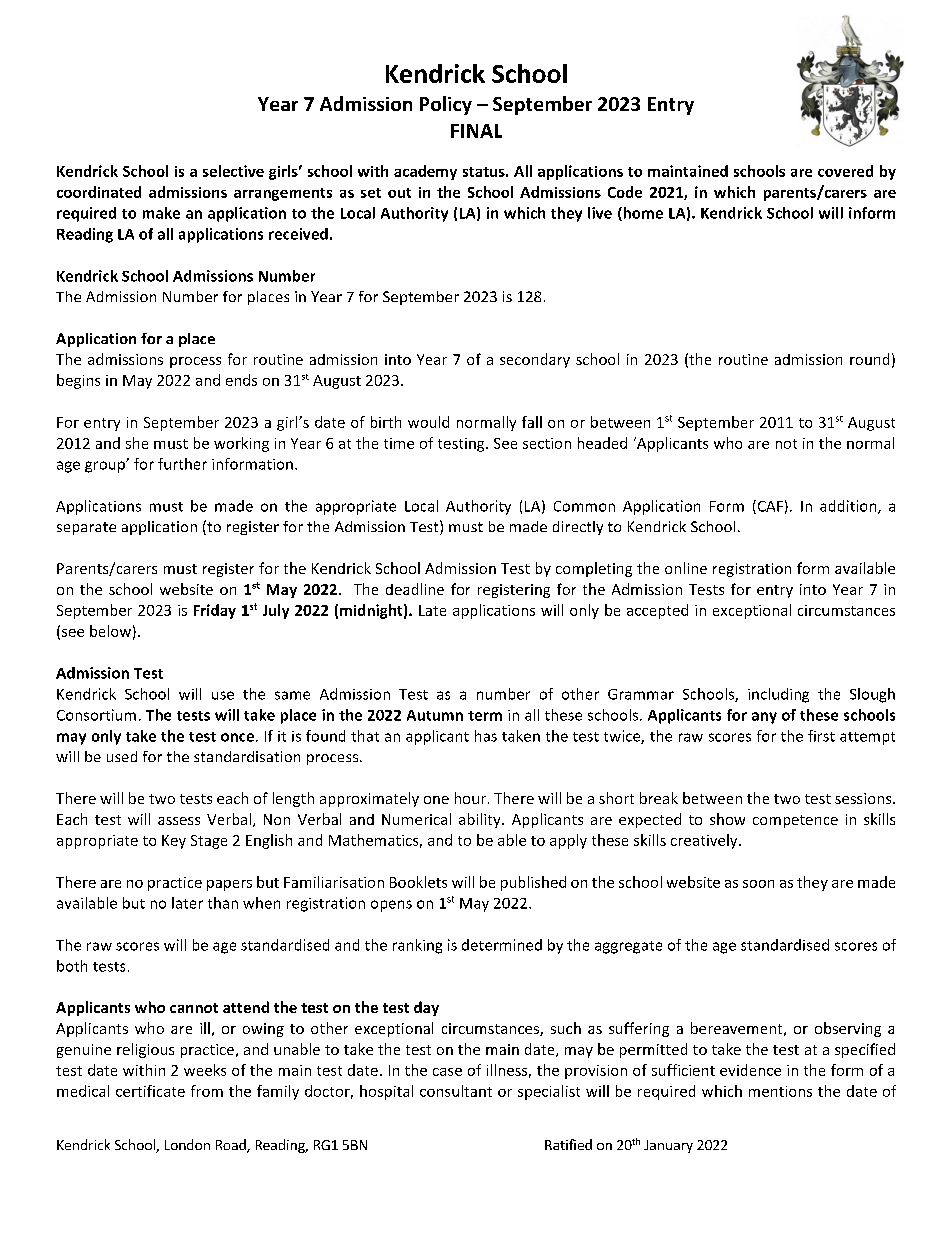  Describe the element at coordinates (758, 884) in the screenshot. I see `soon` at that location.
